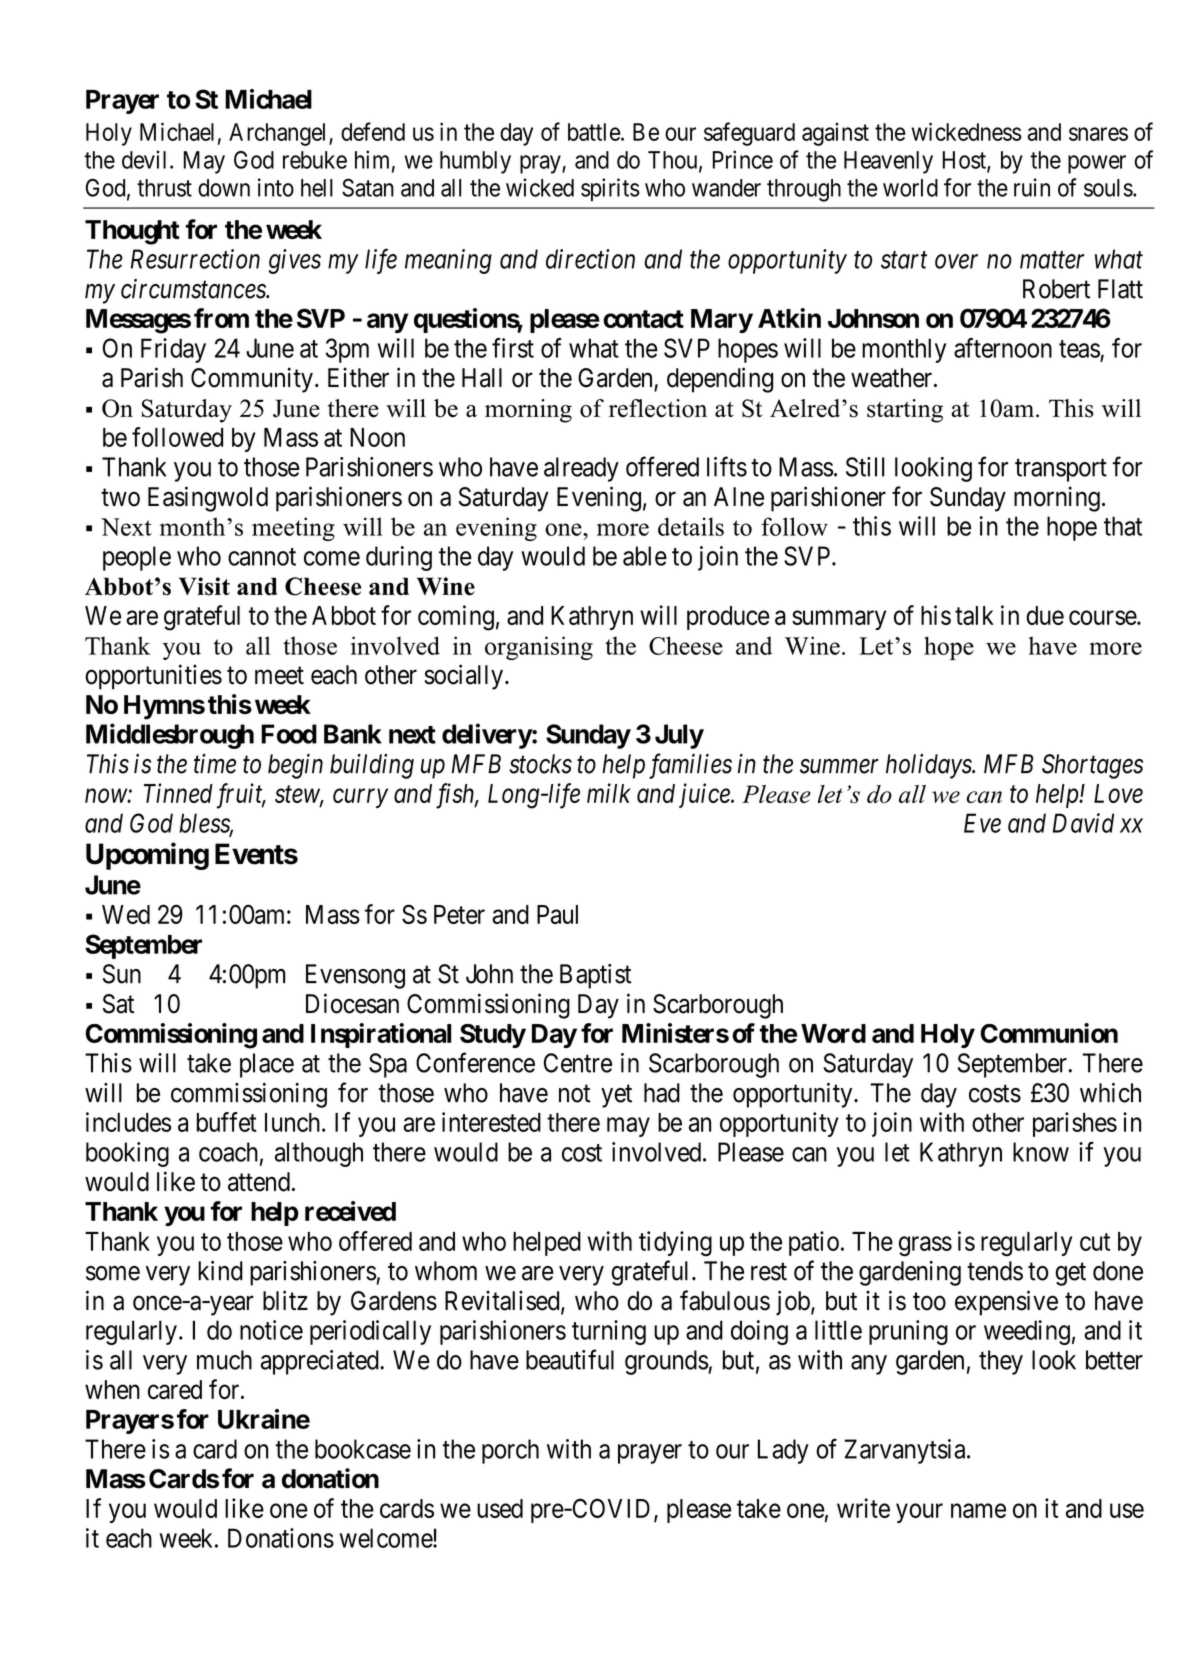  I want to click on down, so click(224, 188).
